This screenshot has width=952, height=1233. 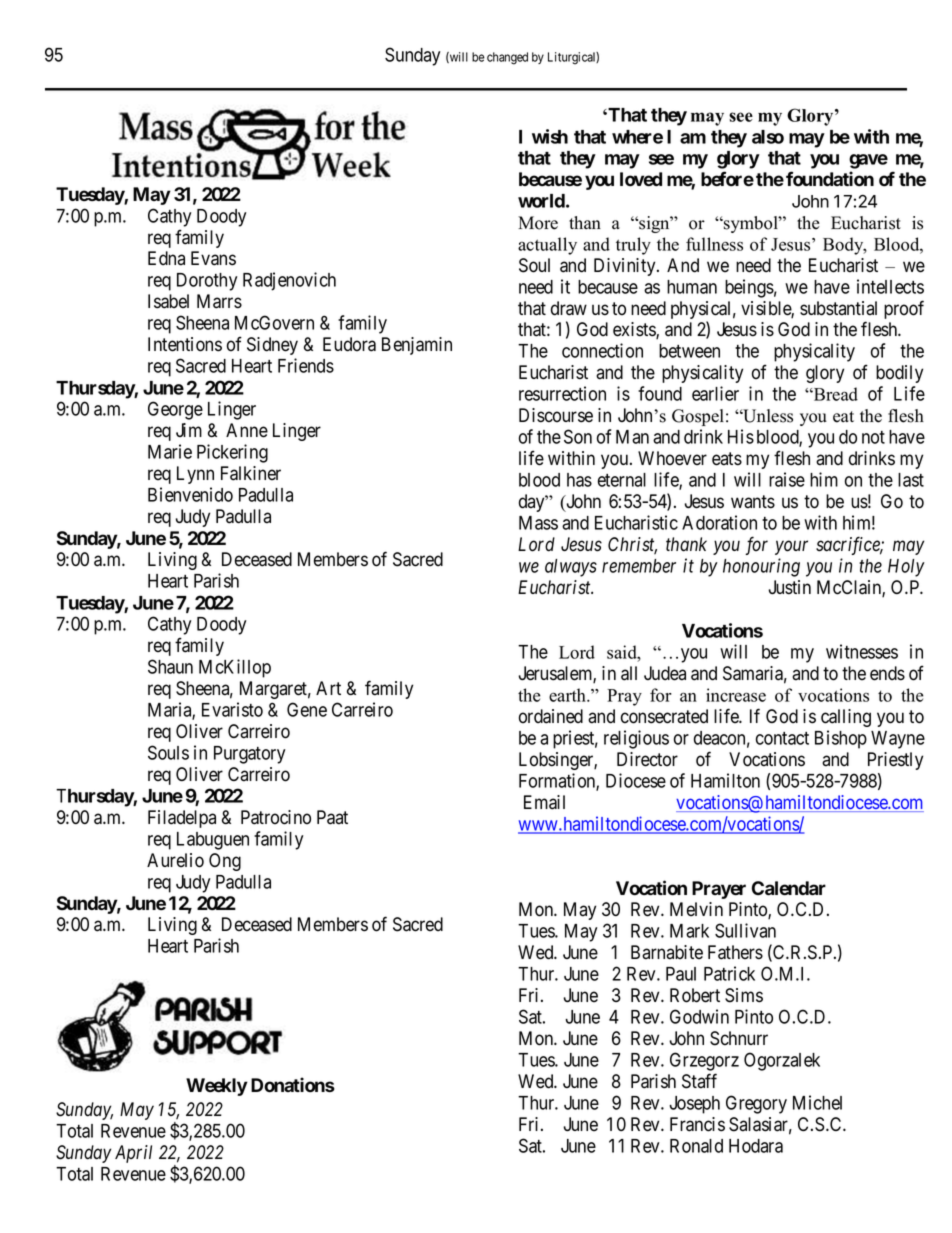 I want to click on substantial, so click(x=838, y=308).
